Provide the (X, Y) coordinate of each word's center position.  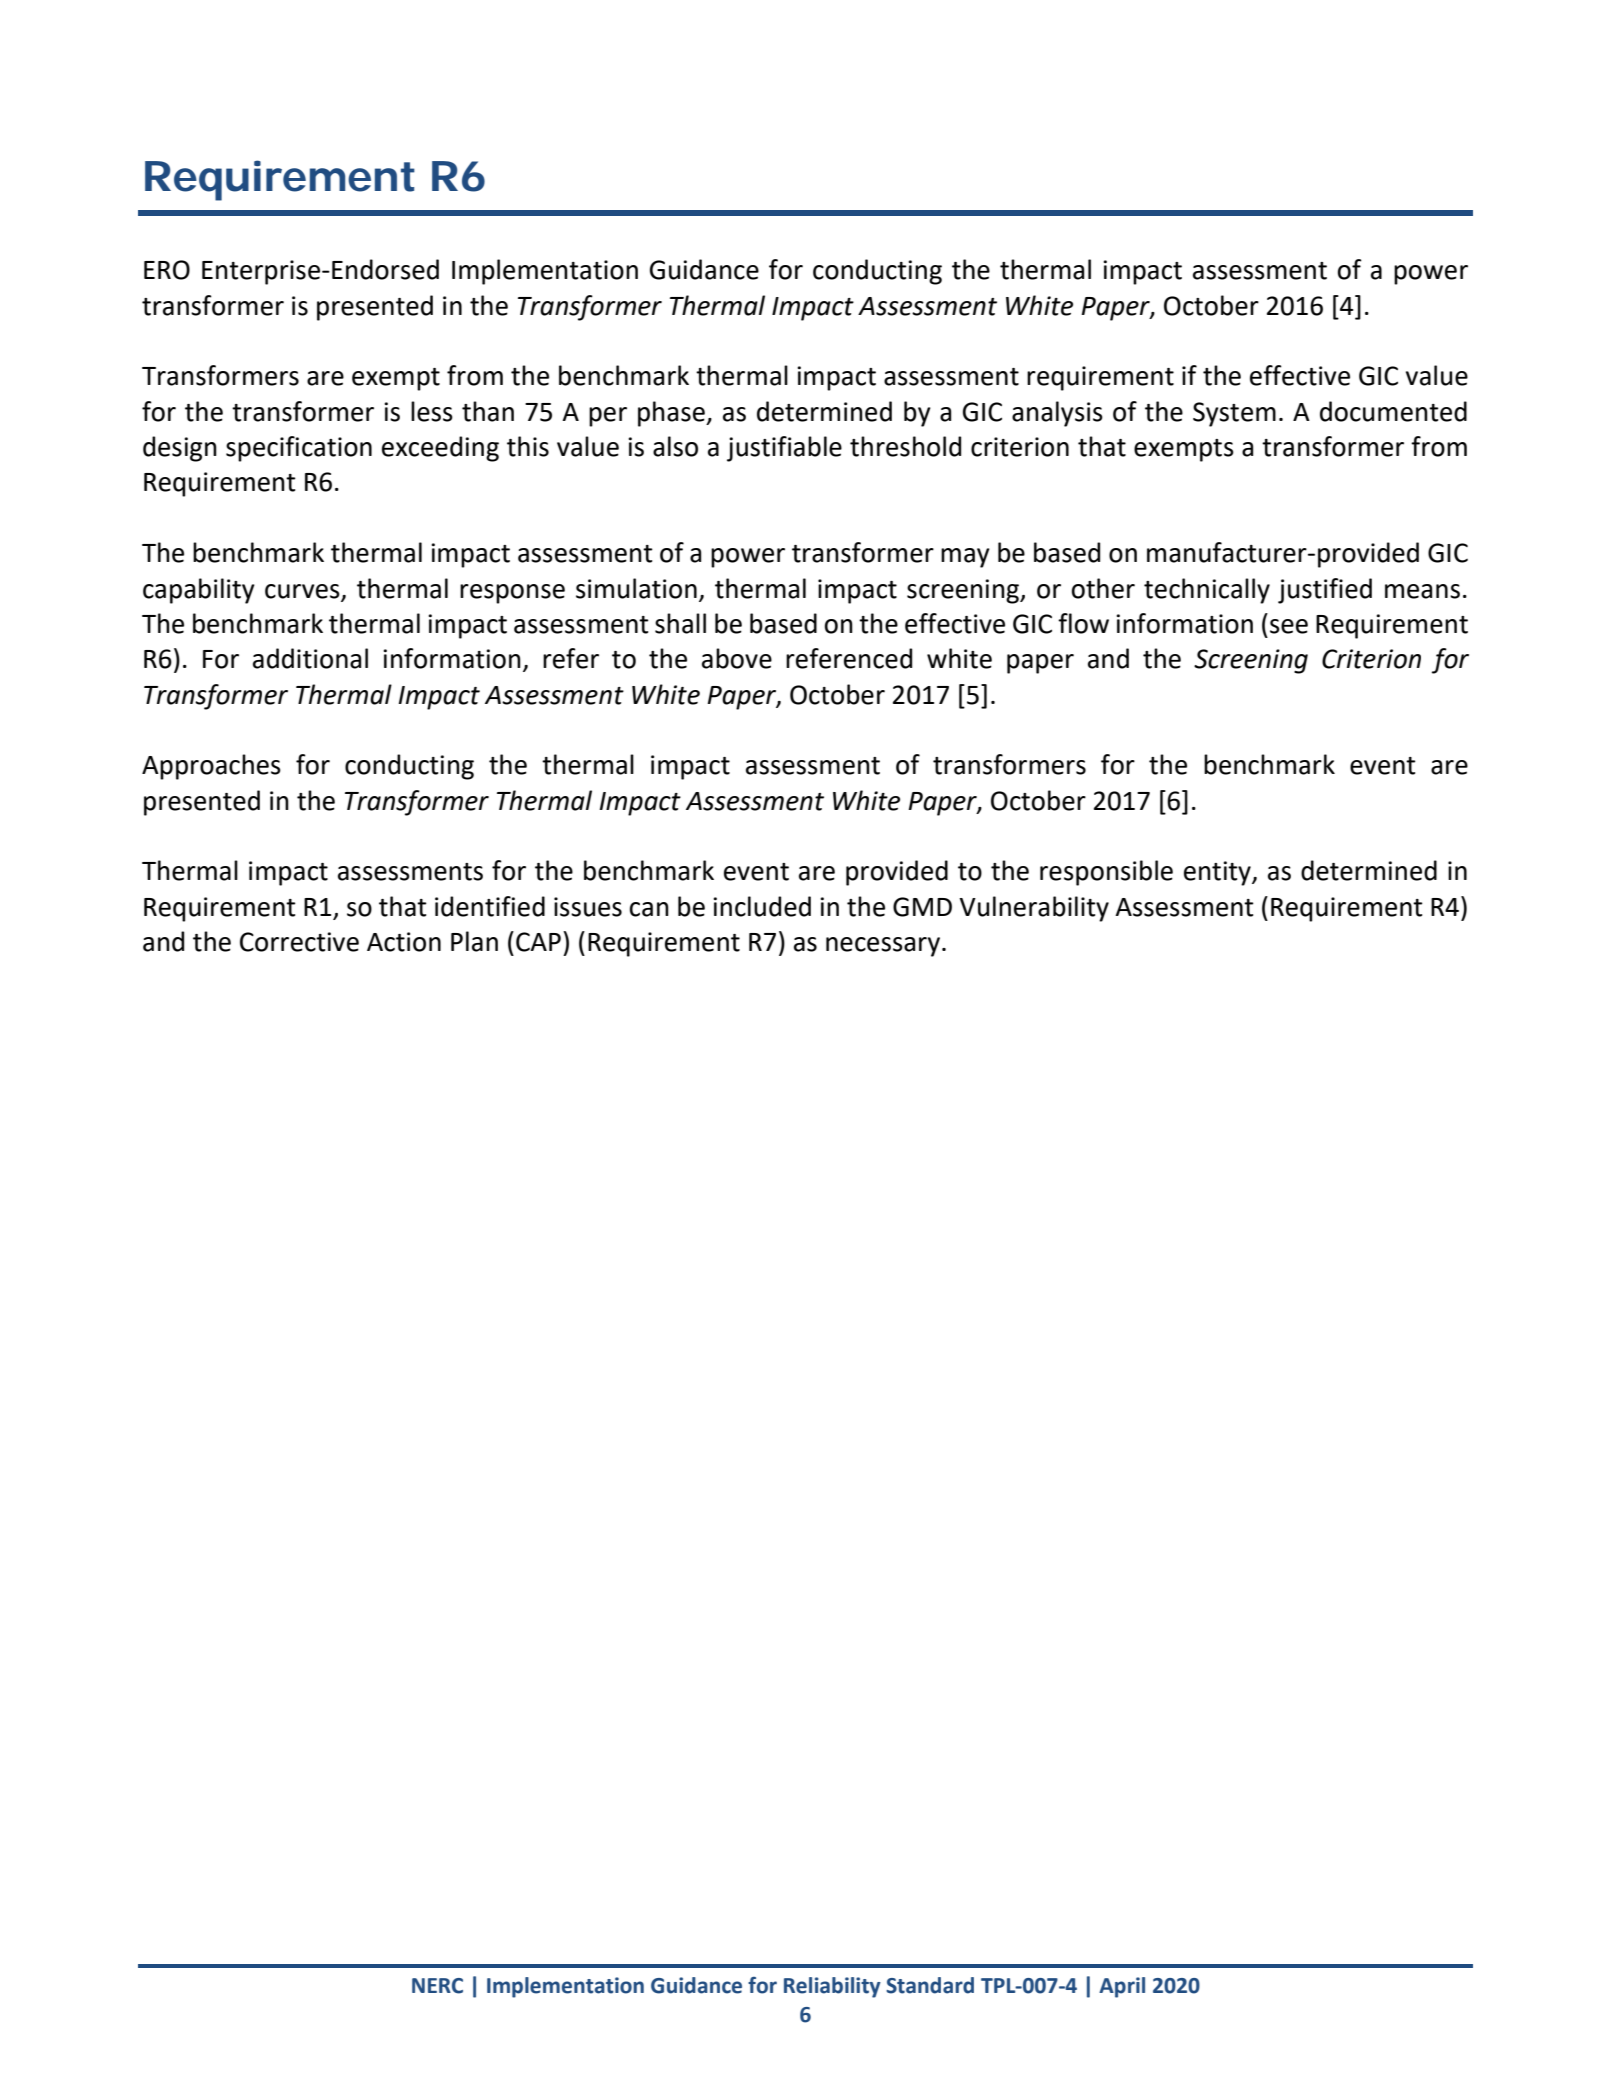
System (1234, 414)
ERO (167, 270)
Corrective (299, 942)
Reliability (832, 1987)
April (1122, 1987)
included (762, 906)
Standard (930, 1985)
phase (672, 414)
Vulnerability (1034, 909)
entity (1218, 873)
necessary (883, 947)
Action (404, 942)
